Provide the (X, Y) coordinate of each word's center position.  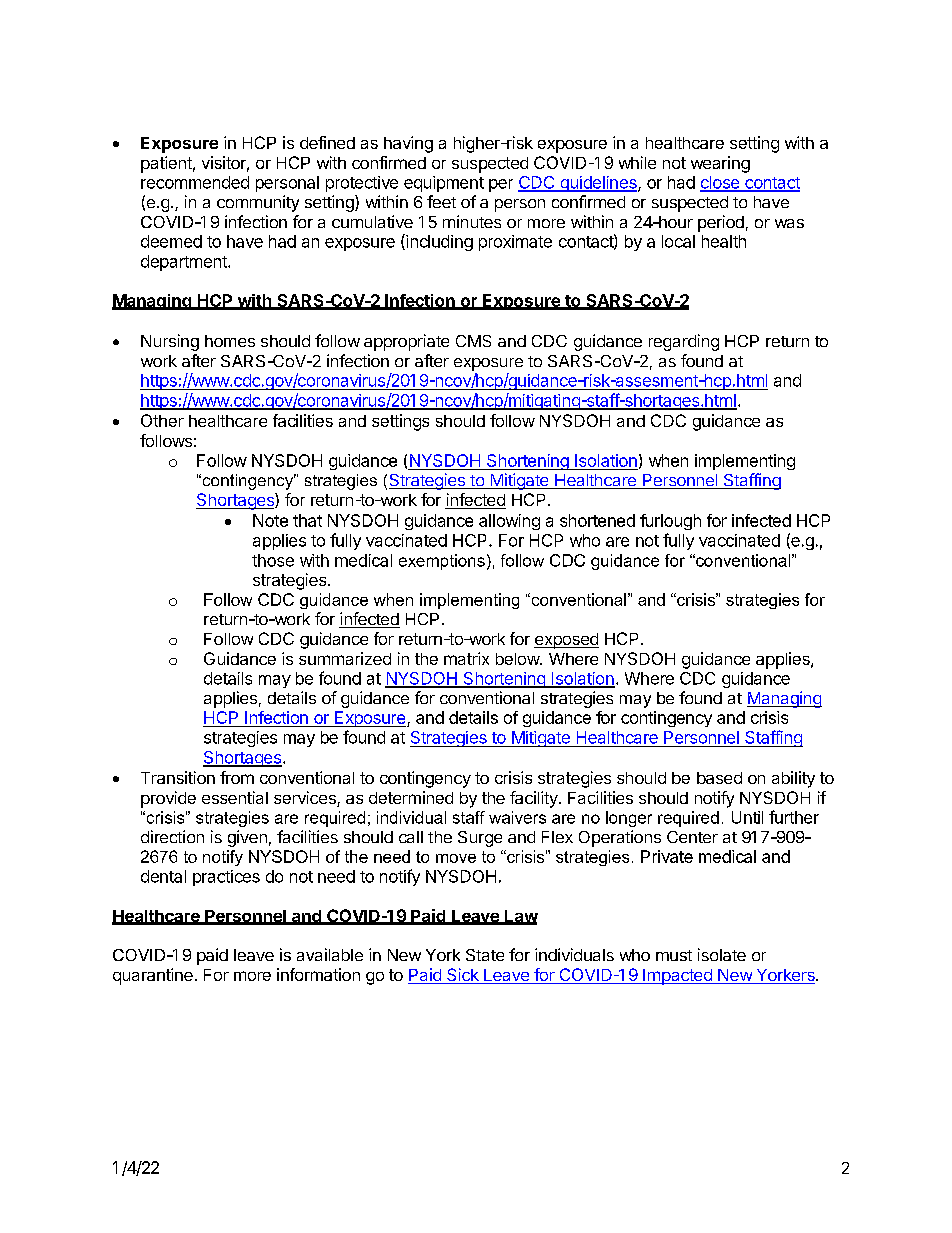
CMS (473, 341)
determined (411, 797)
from (237, 777)
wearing (720, 164)
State (485, 955)
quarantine (153, 976)
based (719, 778)
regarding (684, 342)
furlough (670, 522)
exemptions (442, 562)
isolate (722, 954)
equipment (444, 184)
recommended (195, 182)
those (273, 560)
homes (230, 341)
